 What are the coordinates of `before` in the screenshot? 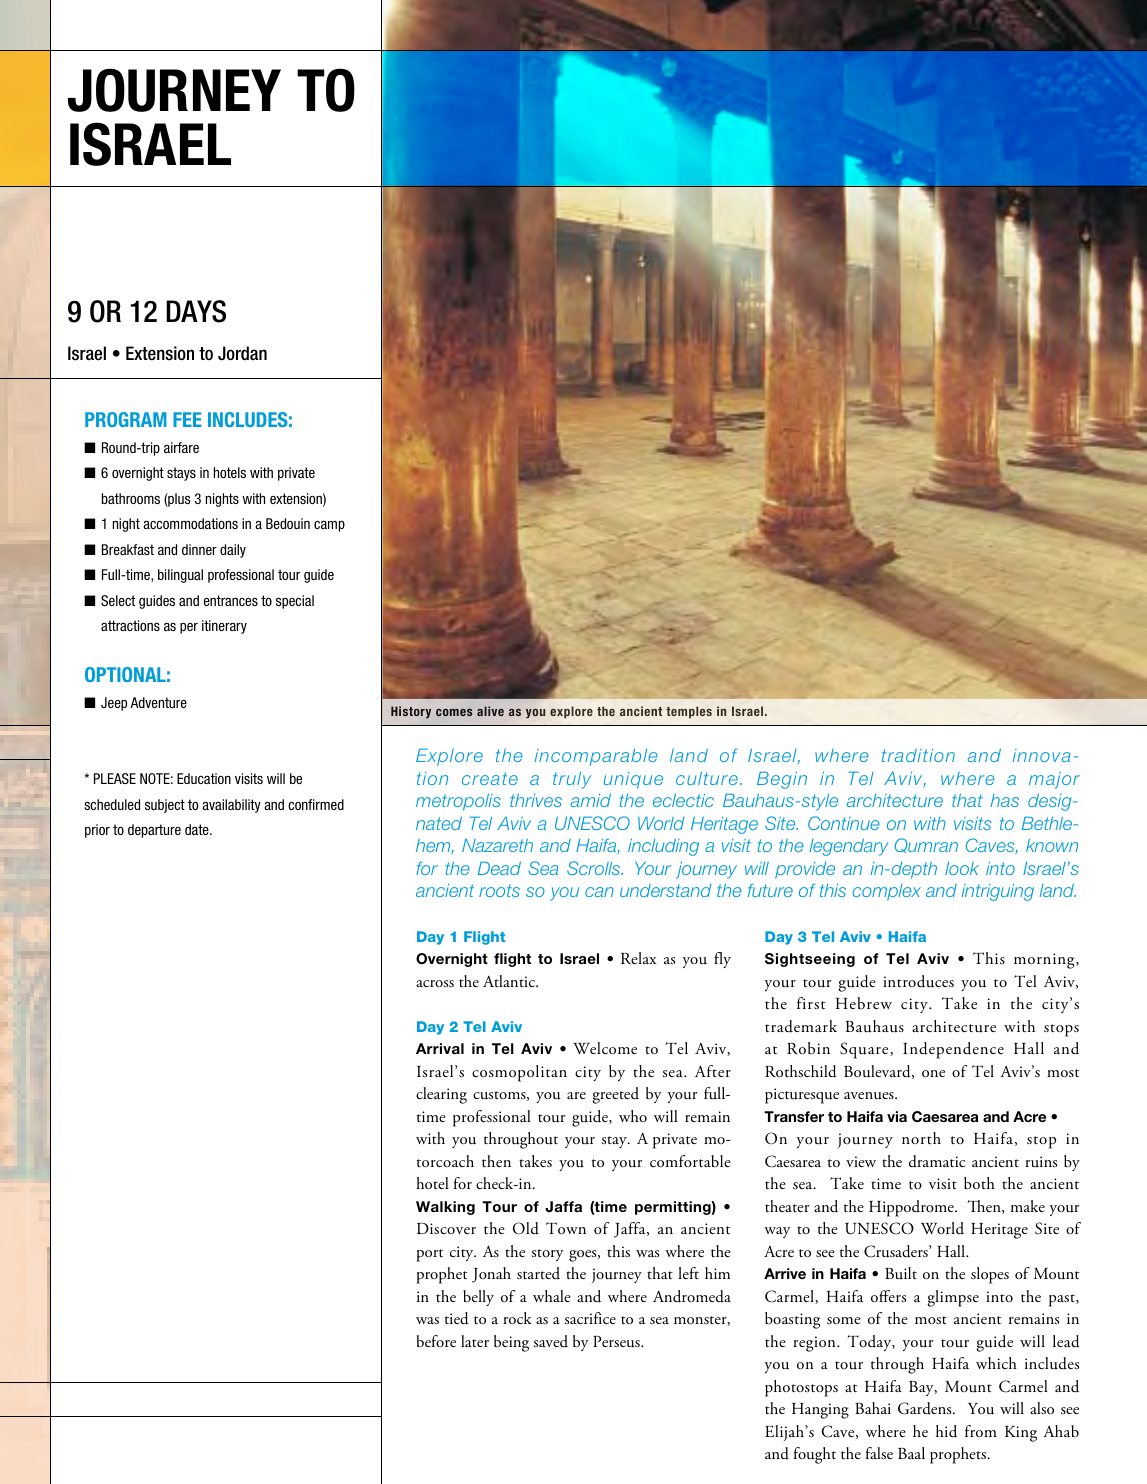 It's located at (436, 1341).
